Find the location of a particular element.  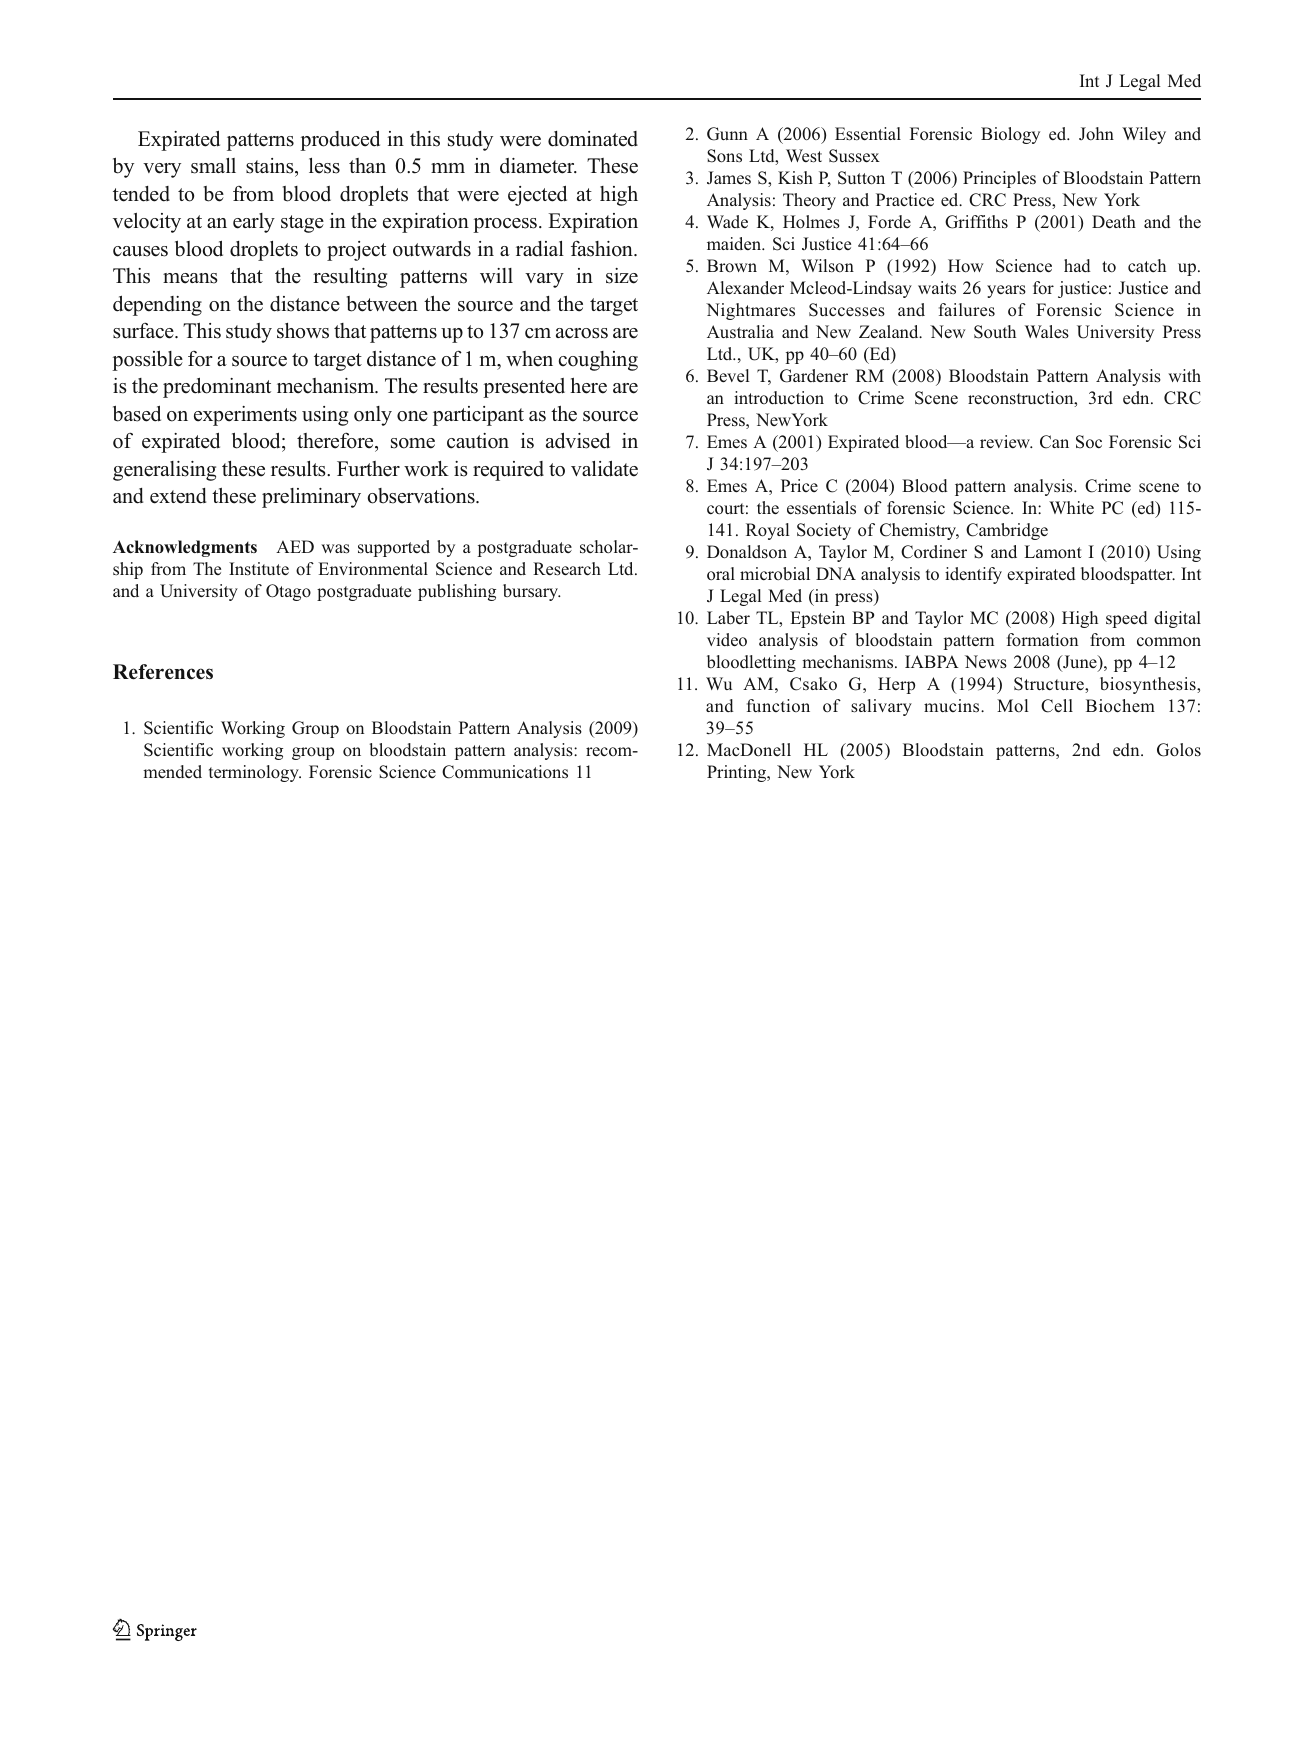

John is located at coordinates (1096, 134).
